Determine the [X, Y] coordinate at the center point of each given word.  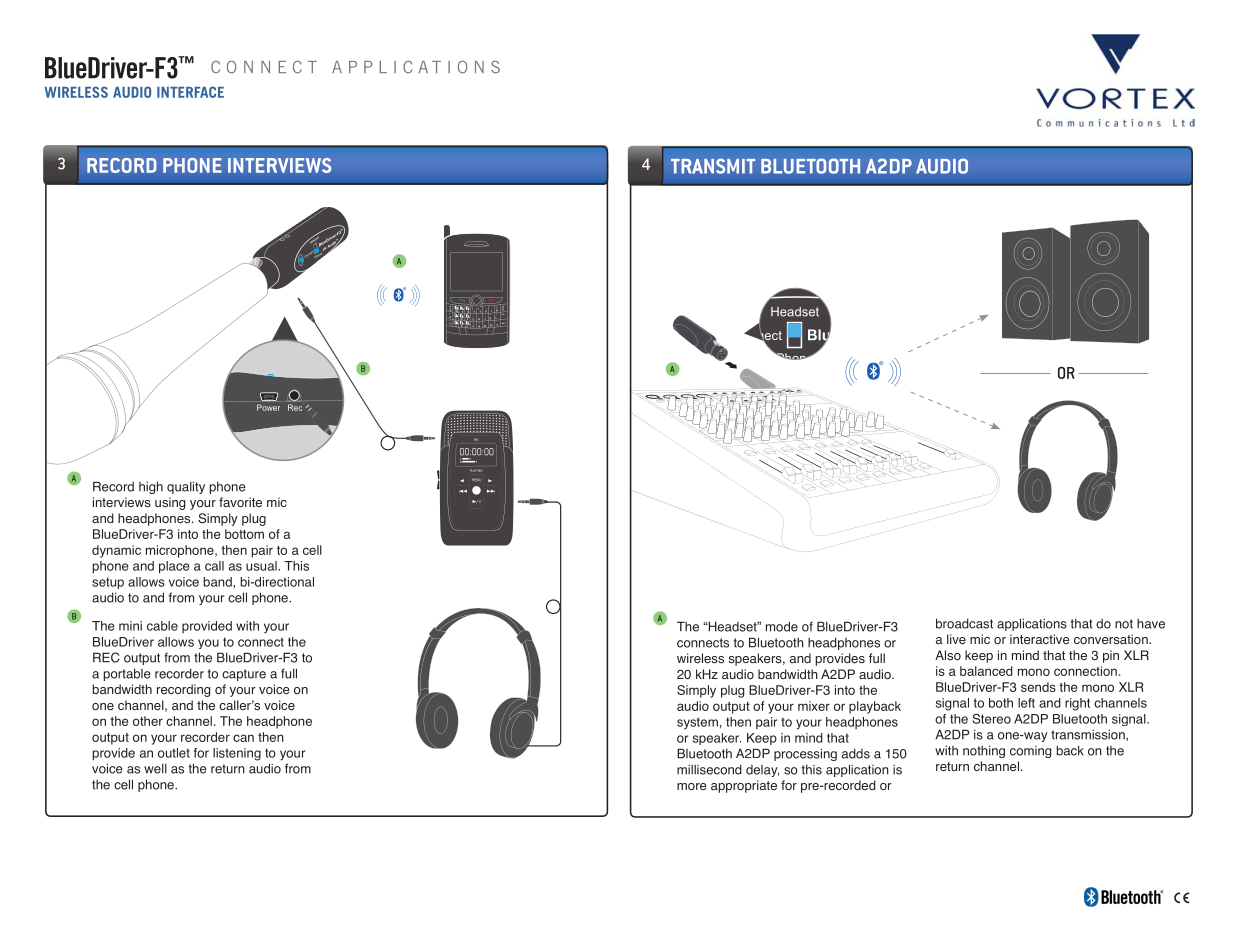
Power [268, 407]
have [1151, 624]
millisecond [709, 769]
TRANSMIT [713, 166]
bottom [244, 534]
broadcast [964, 623]
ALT [450, 323]
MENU [476, 479]
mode [782, 626]
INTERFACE [190, 92]
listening [237, 754]
